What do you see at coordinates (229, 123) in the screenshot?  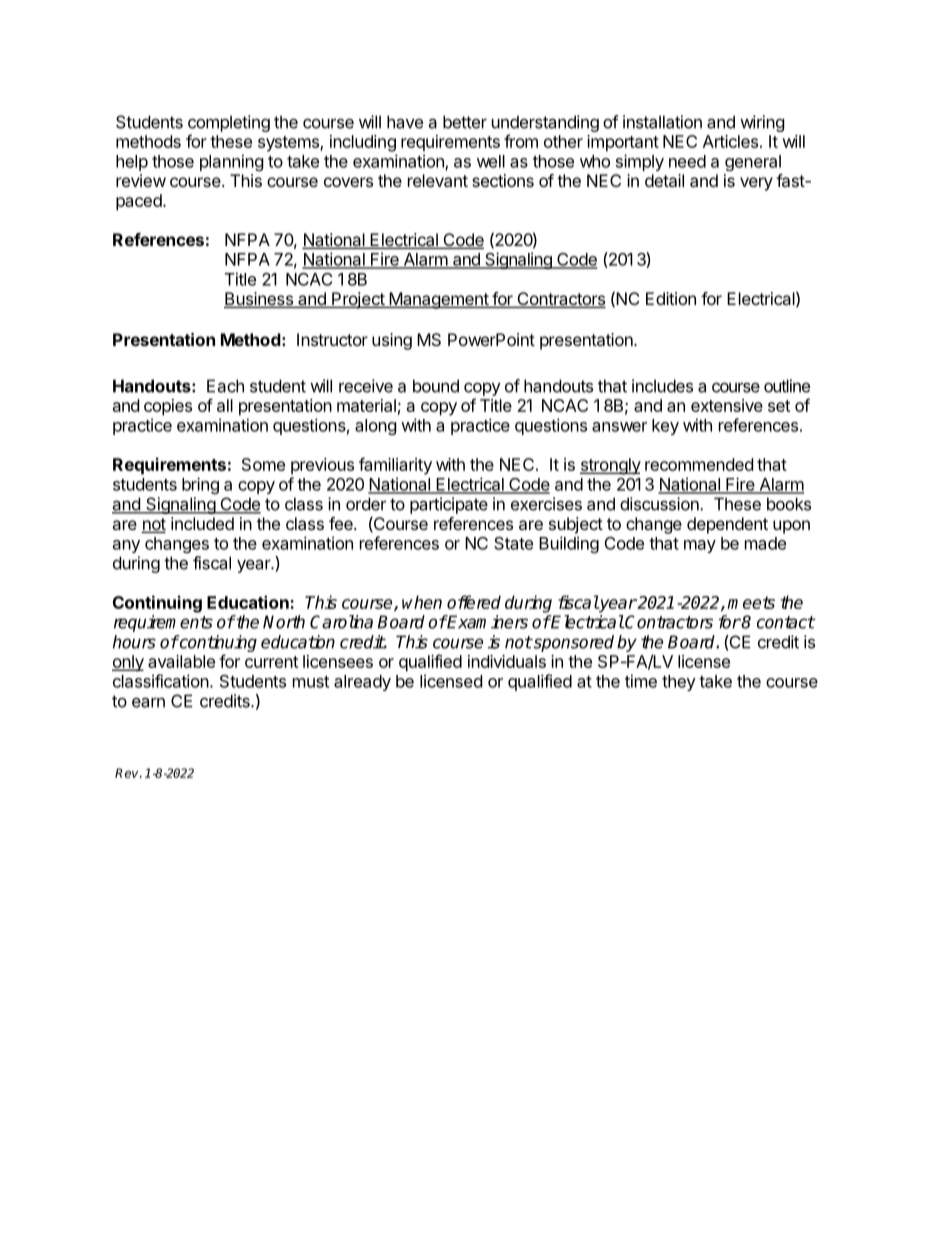 I see `completing` at bounding box center [229, 123].
